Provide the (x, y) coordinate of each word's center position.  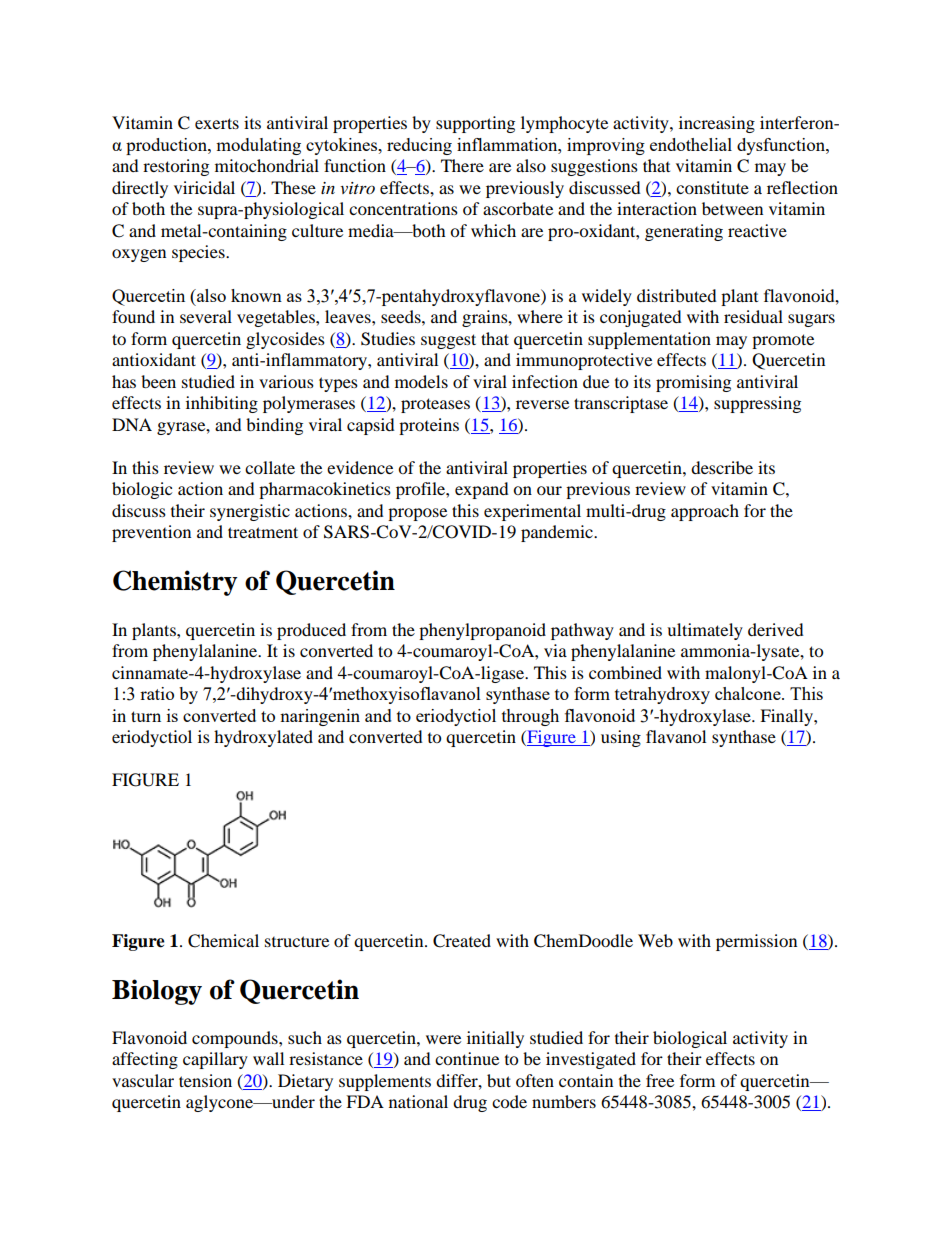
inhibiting (222, 404)
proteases (435, 405)
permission (756, 942)
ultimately (705, 631)
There (462, 165)
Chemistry (175, 583)
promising (693, 383)
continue (467, 1058)
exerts (217, 123)
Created (462, 941)
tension (205, 1080)
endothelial (691, 144)
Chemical (223, 941)
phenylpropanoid (482, 631)
